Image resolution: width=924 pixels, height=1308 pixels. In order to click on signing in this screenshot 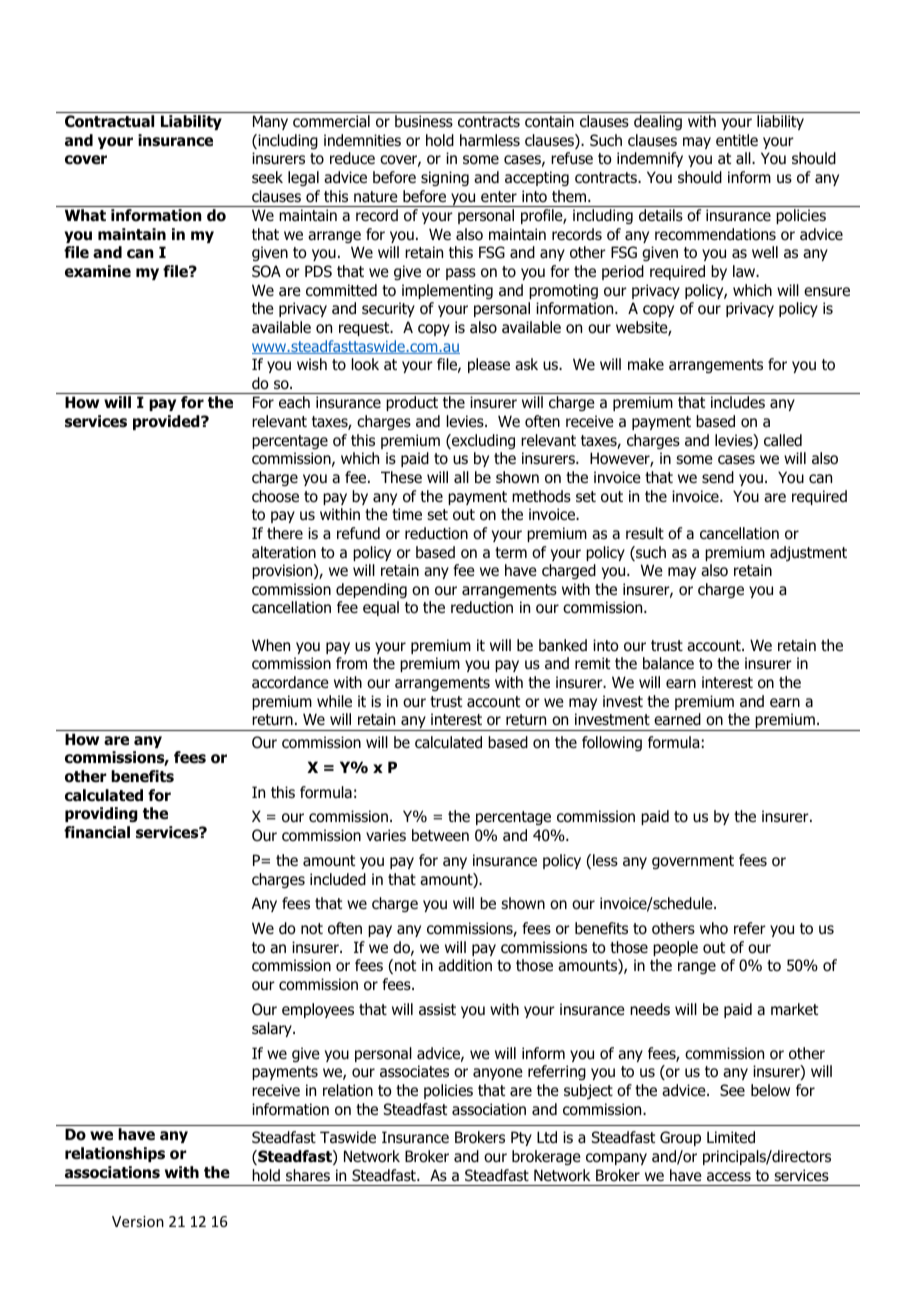, I will do `click(445, 178)`.
